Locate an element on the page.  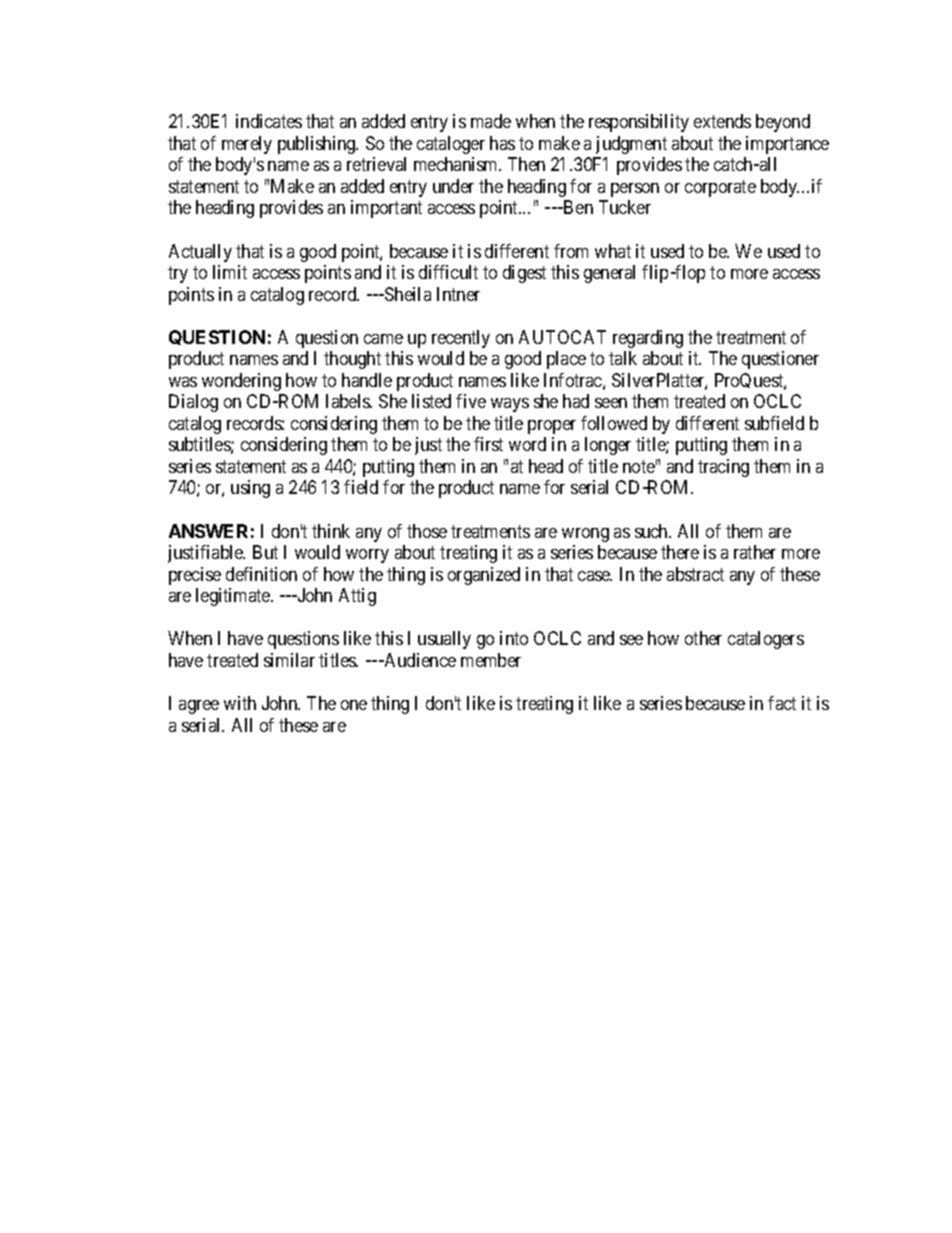
recently is located at coordinates (461, 339).
